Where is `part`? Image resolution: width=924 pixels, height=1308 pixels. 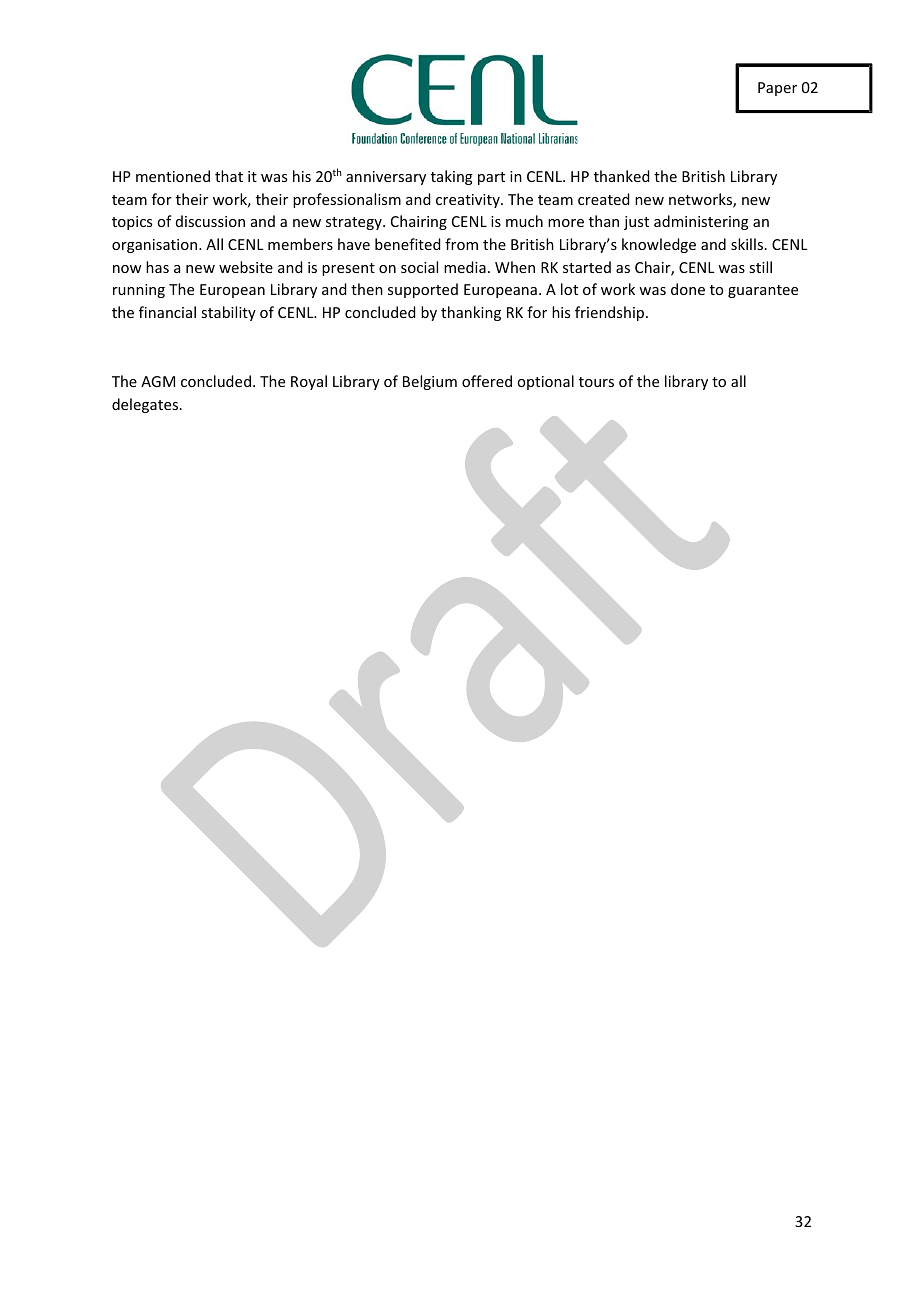 part is located at coordinates (491, 178).
